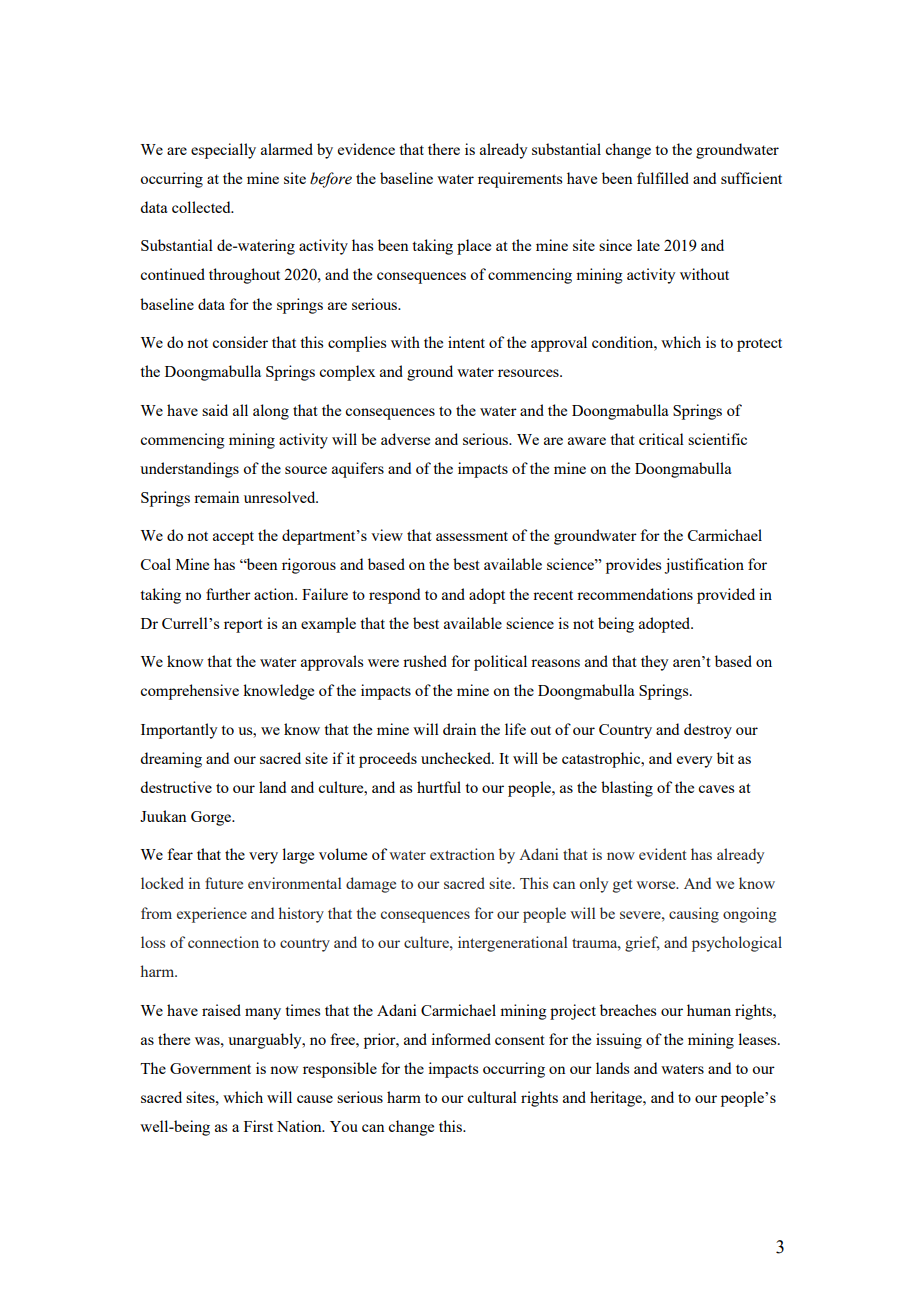 This page has width=924, height=1308. Describe the element at coordinates (663, 178) in the page. I see `fulfilled` at that location.
